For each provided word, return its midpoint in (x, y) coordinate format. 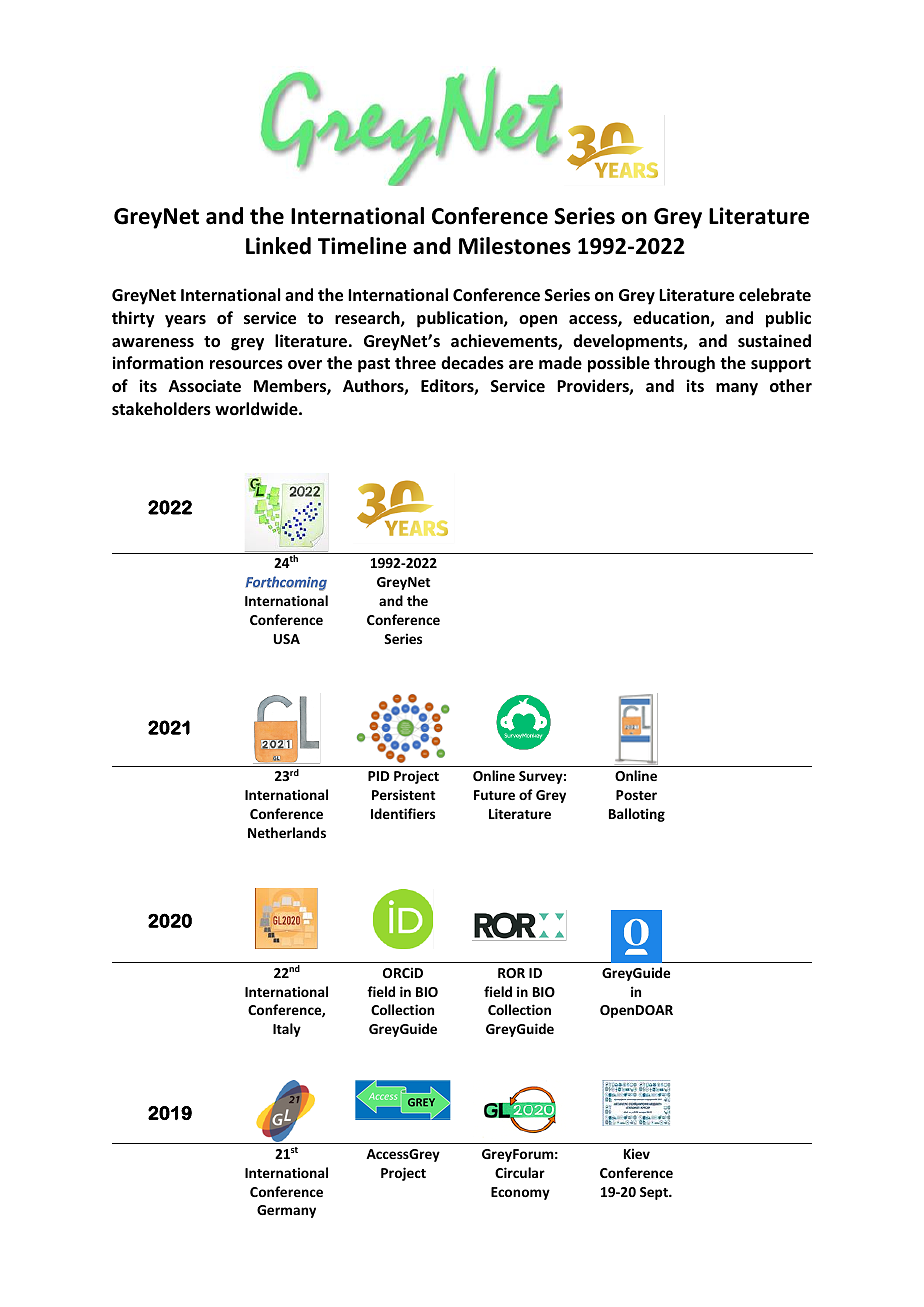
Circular (520, 1172)
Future (494, 795)
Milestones (515, 246)
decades (472, 363)
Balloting (637, 815)
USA (287, 639)
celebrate (775, 295)
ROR (511, 973)
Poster (636, 795)
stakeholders (161, 409)
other (791, 386)
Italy (287, 1030)
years (185, 321)
